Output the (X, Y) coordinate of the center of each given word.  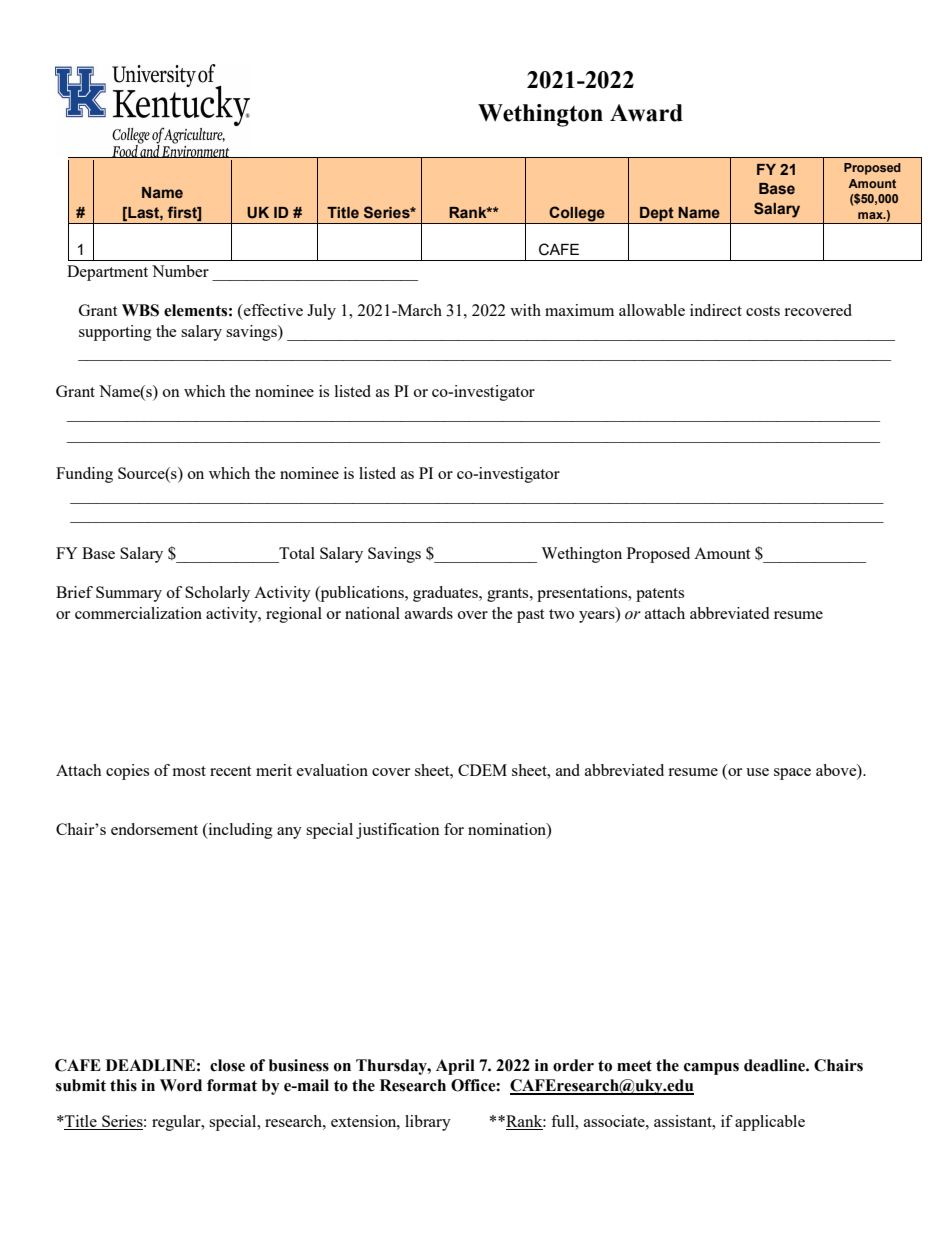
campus (711, 1069)
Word (181, 1085)
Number (180, 271)
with (525, 310)
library (428, 1123)
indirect (716, 310)
